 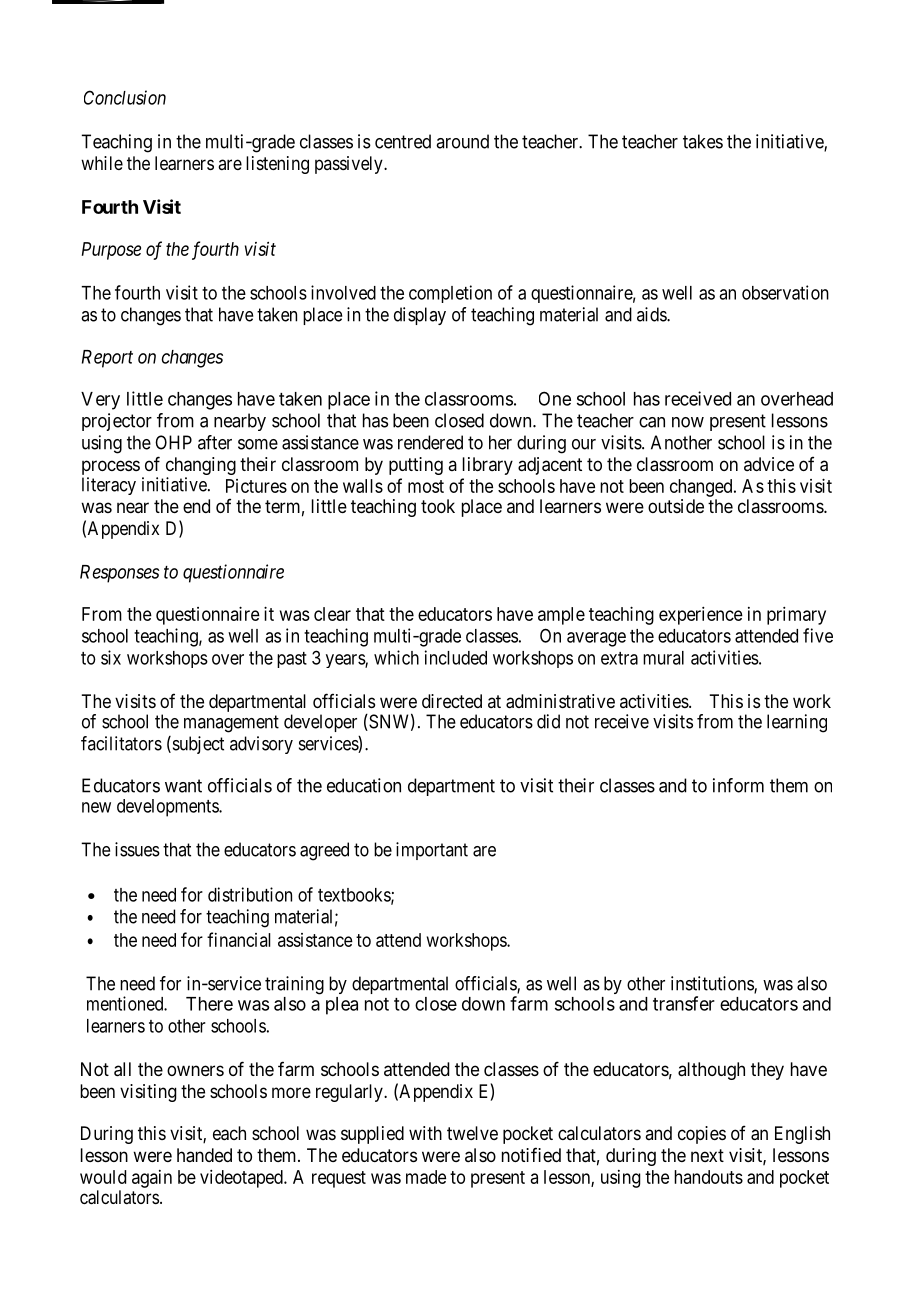 I want to click on Conclusion, so click(x=125, y=97).
